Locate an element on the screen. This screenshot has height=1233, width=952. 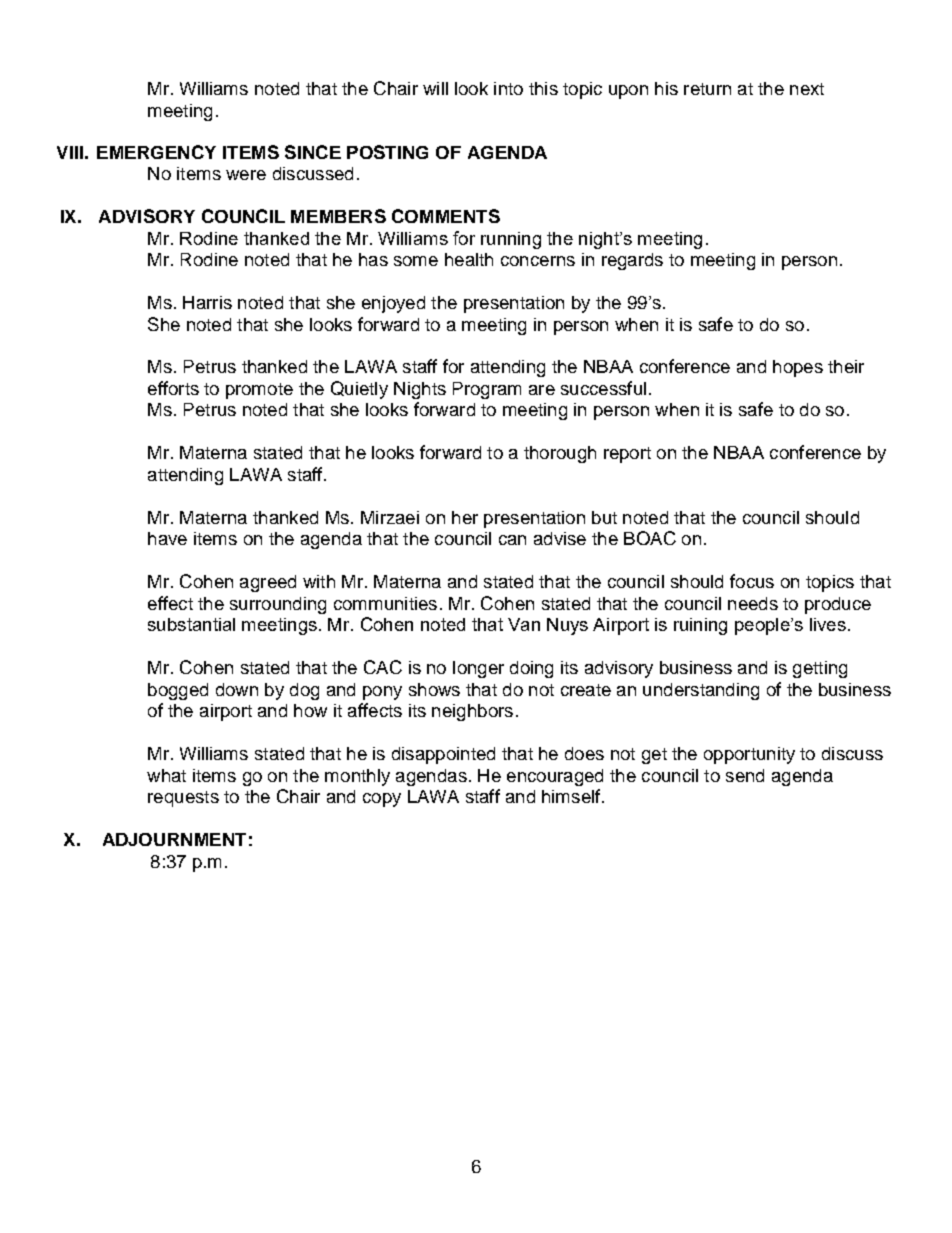
EMERGENCY is located at coordinates (156, 152).
